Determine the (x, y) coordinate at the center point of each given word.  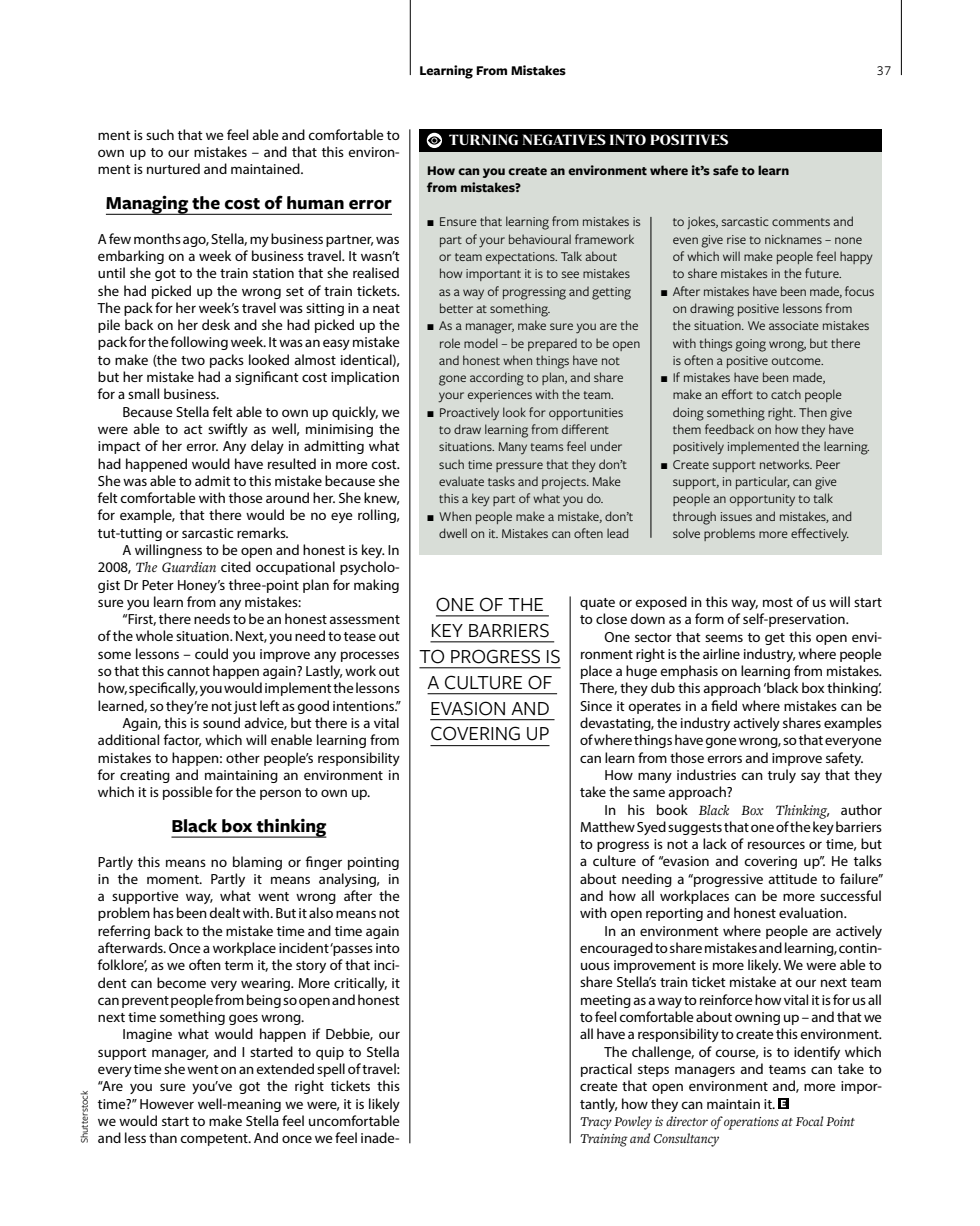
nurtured (173, 168)
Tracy (596, 1123)
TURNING (483, 139)
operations (751, 1123)
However (167, 1104)
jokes (702, 222)
